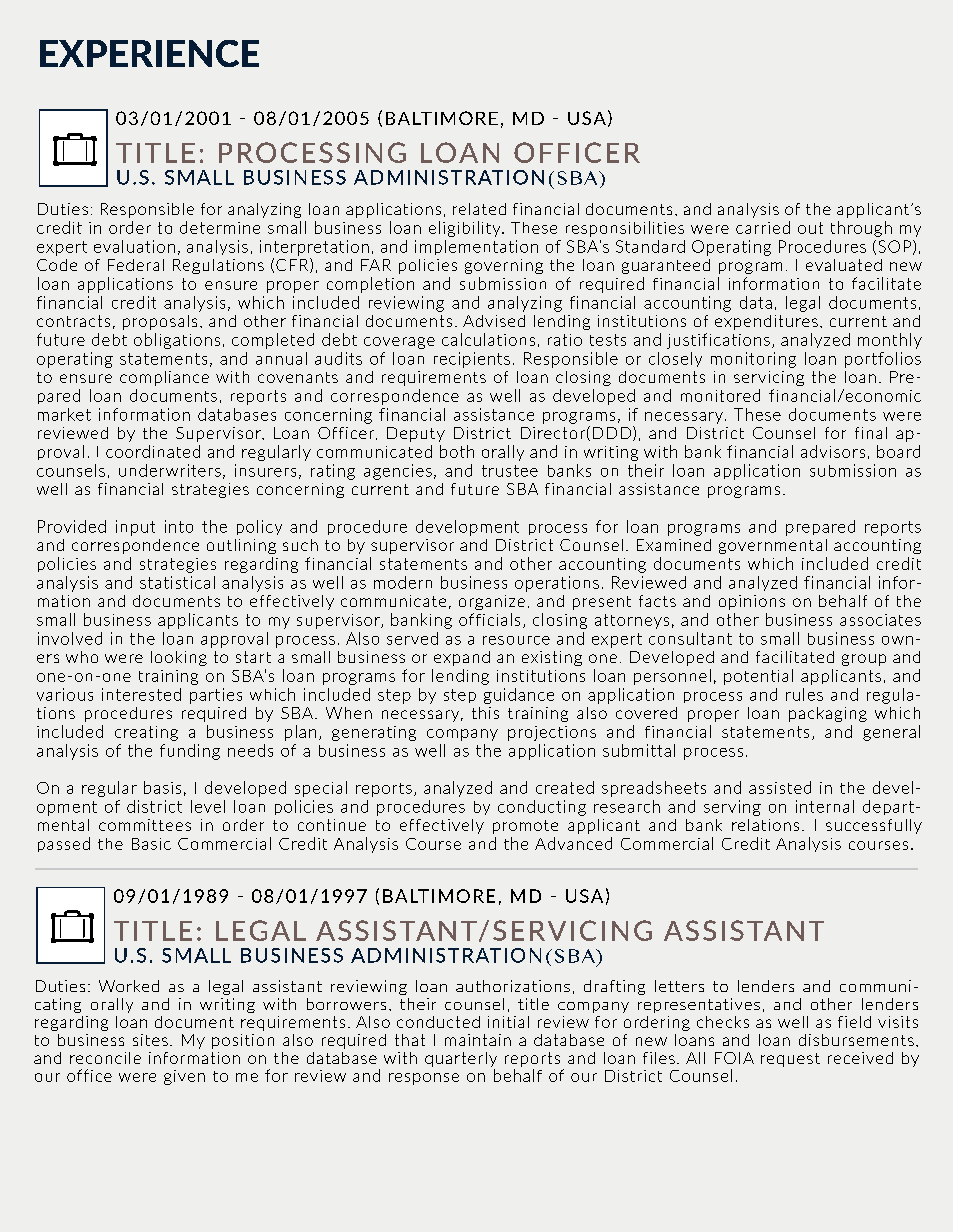 The height and width of the page is (1232, 953). What do you see at coordinates (763, 227) in the page?
I see `carried` at bounding box center [763, 227].
